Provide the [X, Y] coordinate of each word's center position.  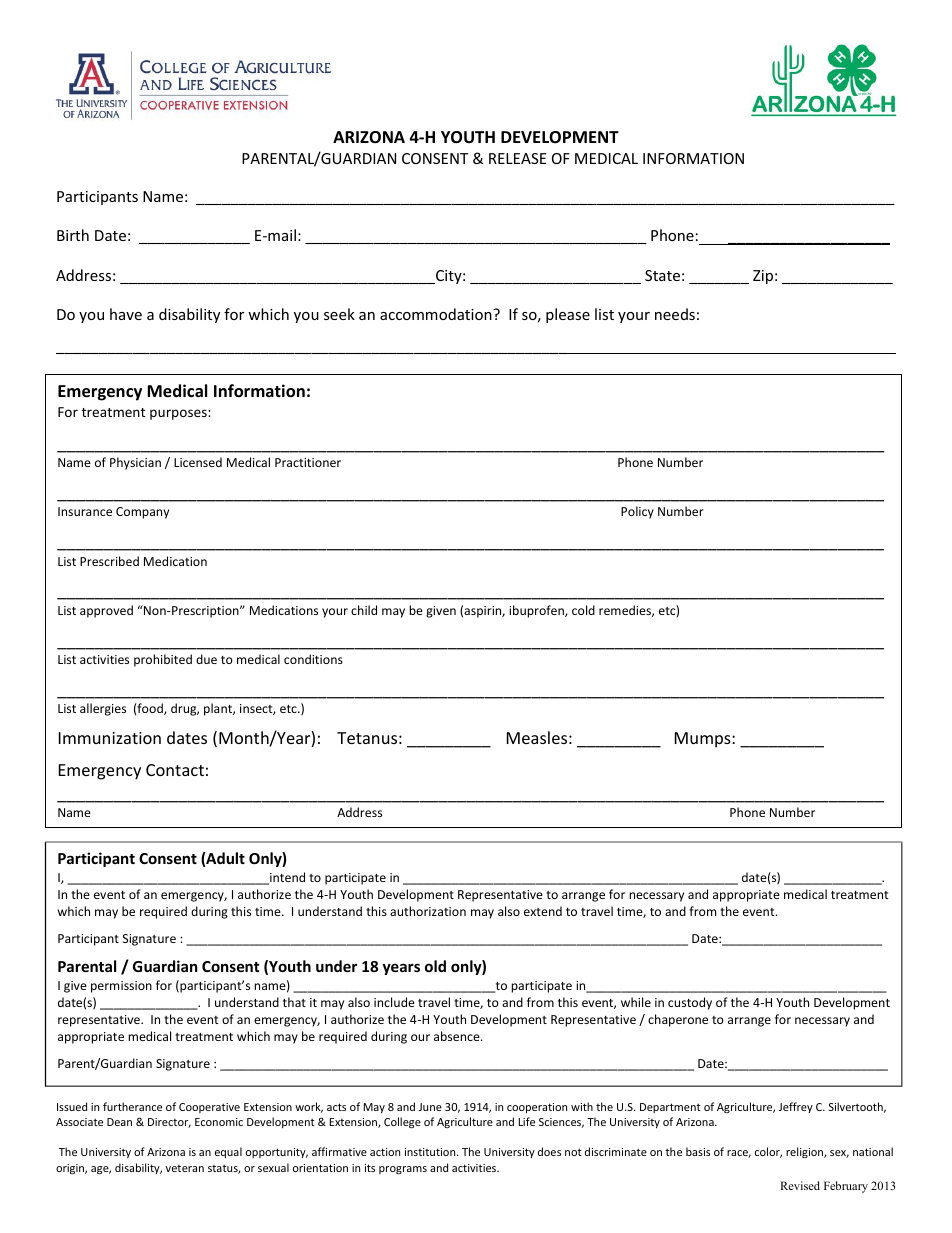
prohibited [163, 660]
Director [169, 1123]
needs [675, 314]
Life [526, 1121]
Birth [73, 235]
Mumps [704, 740]
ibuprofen [537, 611]
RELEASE [518, 158]
